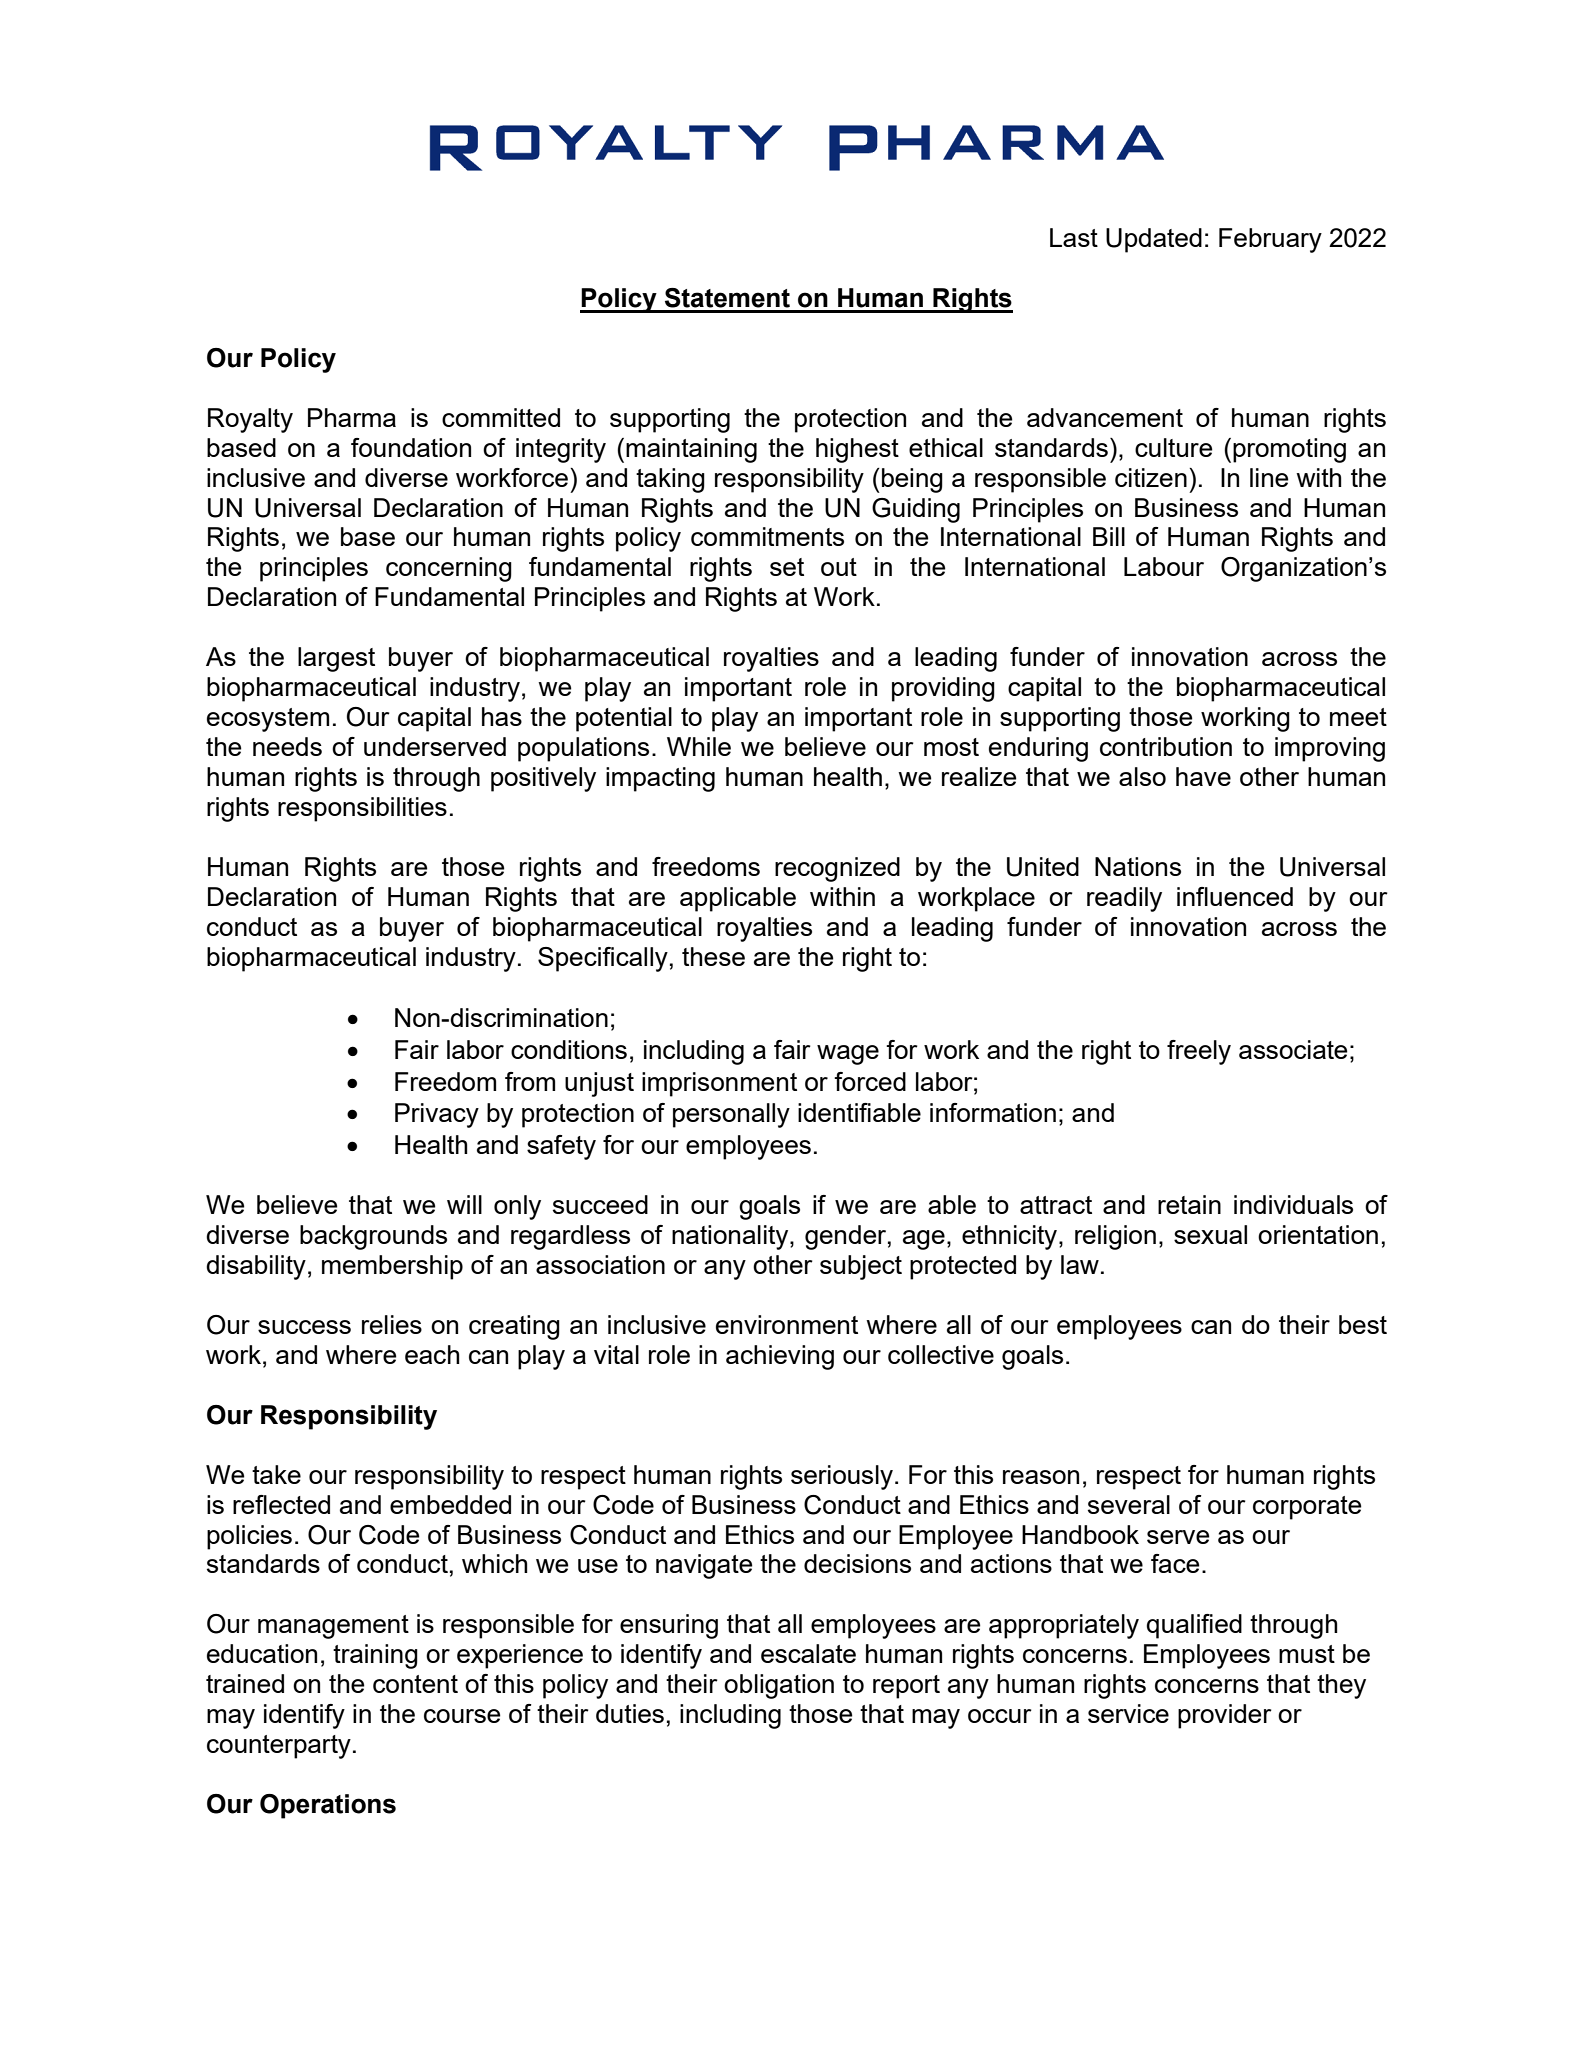  I want to click on highest, so click(857, 450).
